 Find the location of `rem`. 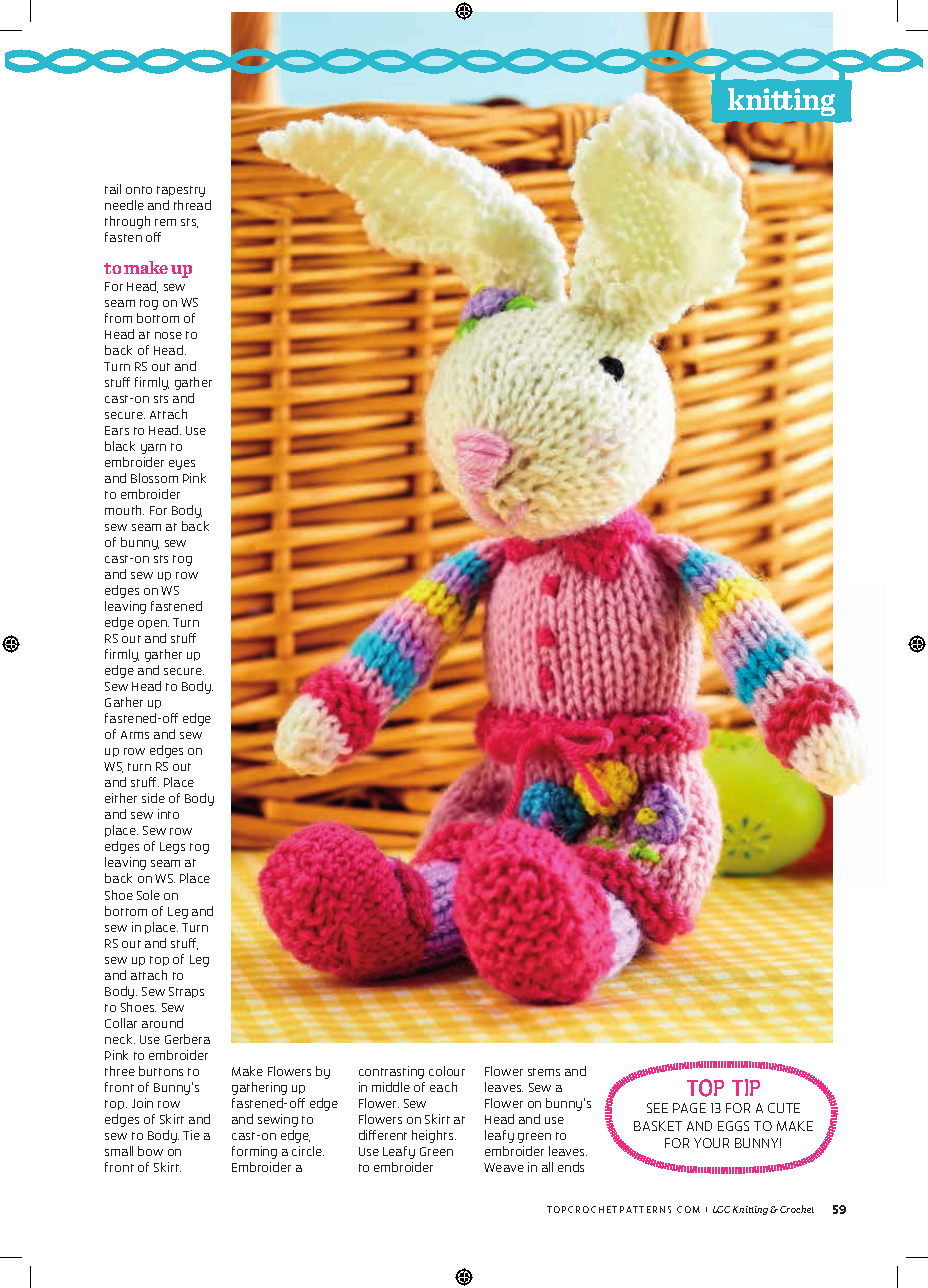

rem is located at coordinates (165, 222).
